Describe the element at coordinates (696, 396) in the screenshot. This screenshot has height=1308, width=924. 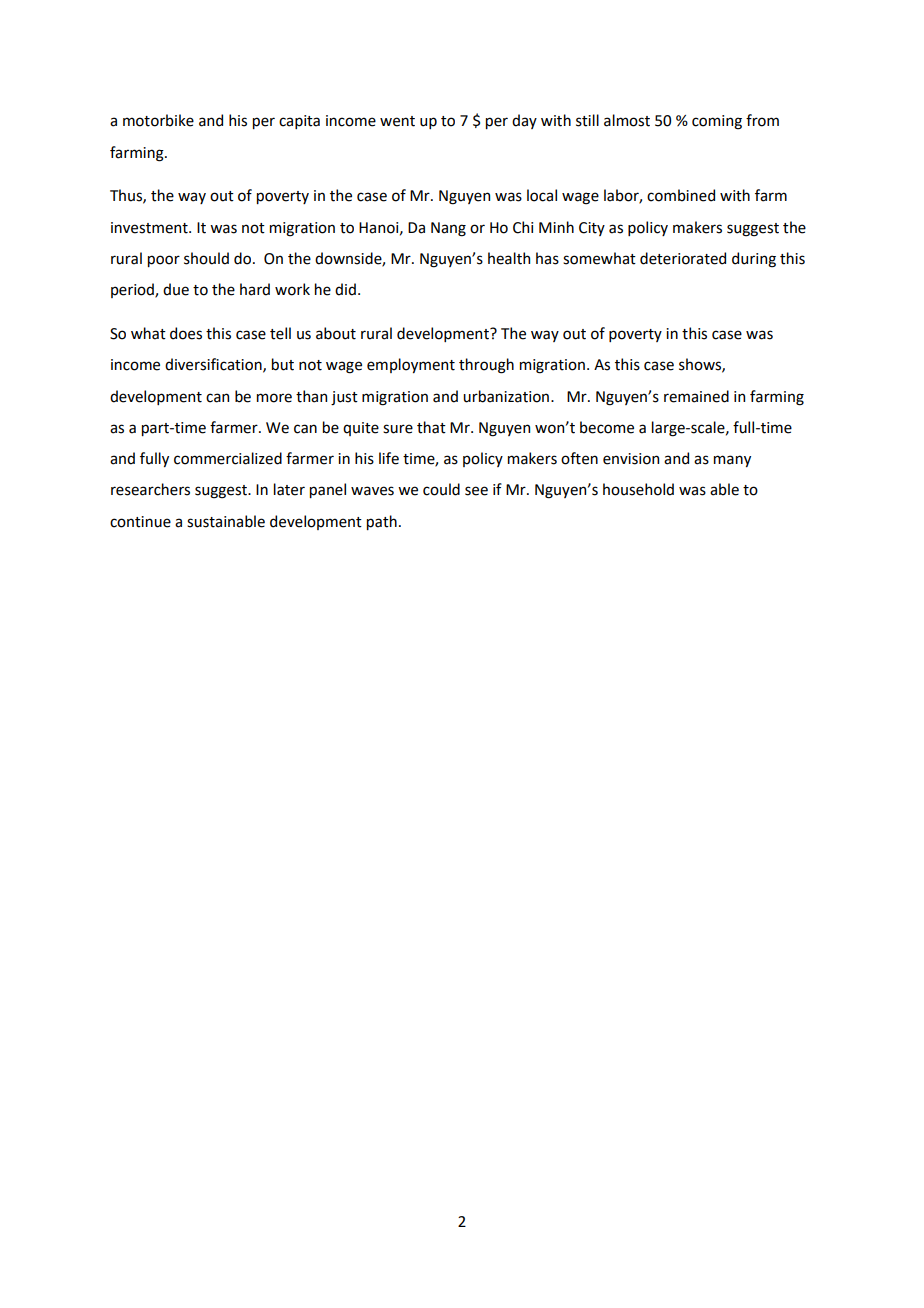
I see `remained` at that location.
